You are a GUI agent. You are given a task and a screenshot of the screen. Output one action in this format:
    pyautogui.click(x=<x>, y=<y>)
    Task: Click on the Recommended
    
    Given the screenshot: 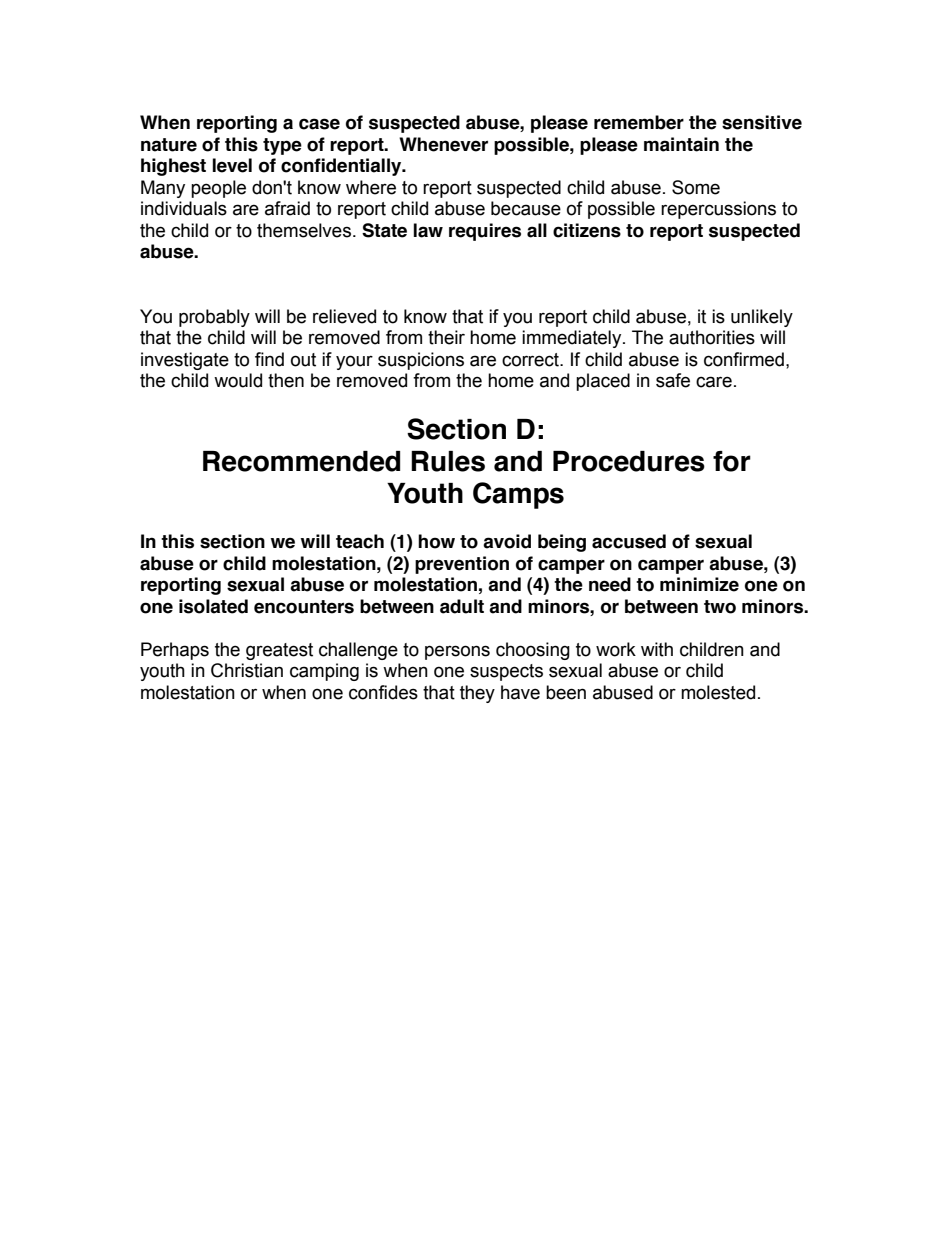 What is the action you would take?
    pyautogui.click(x=301, y=461)
